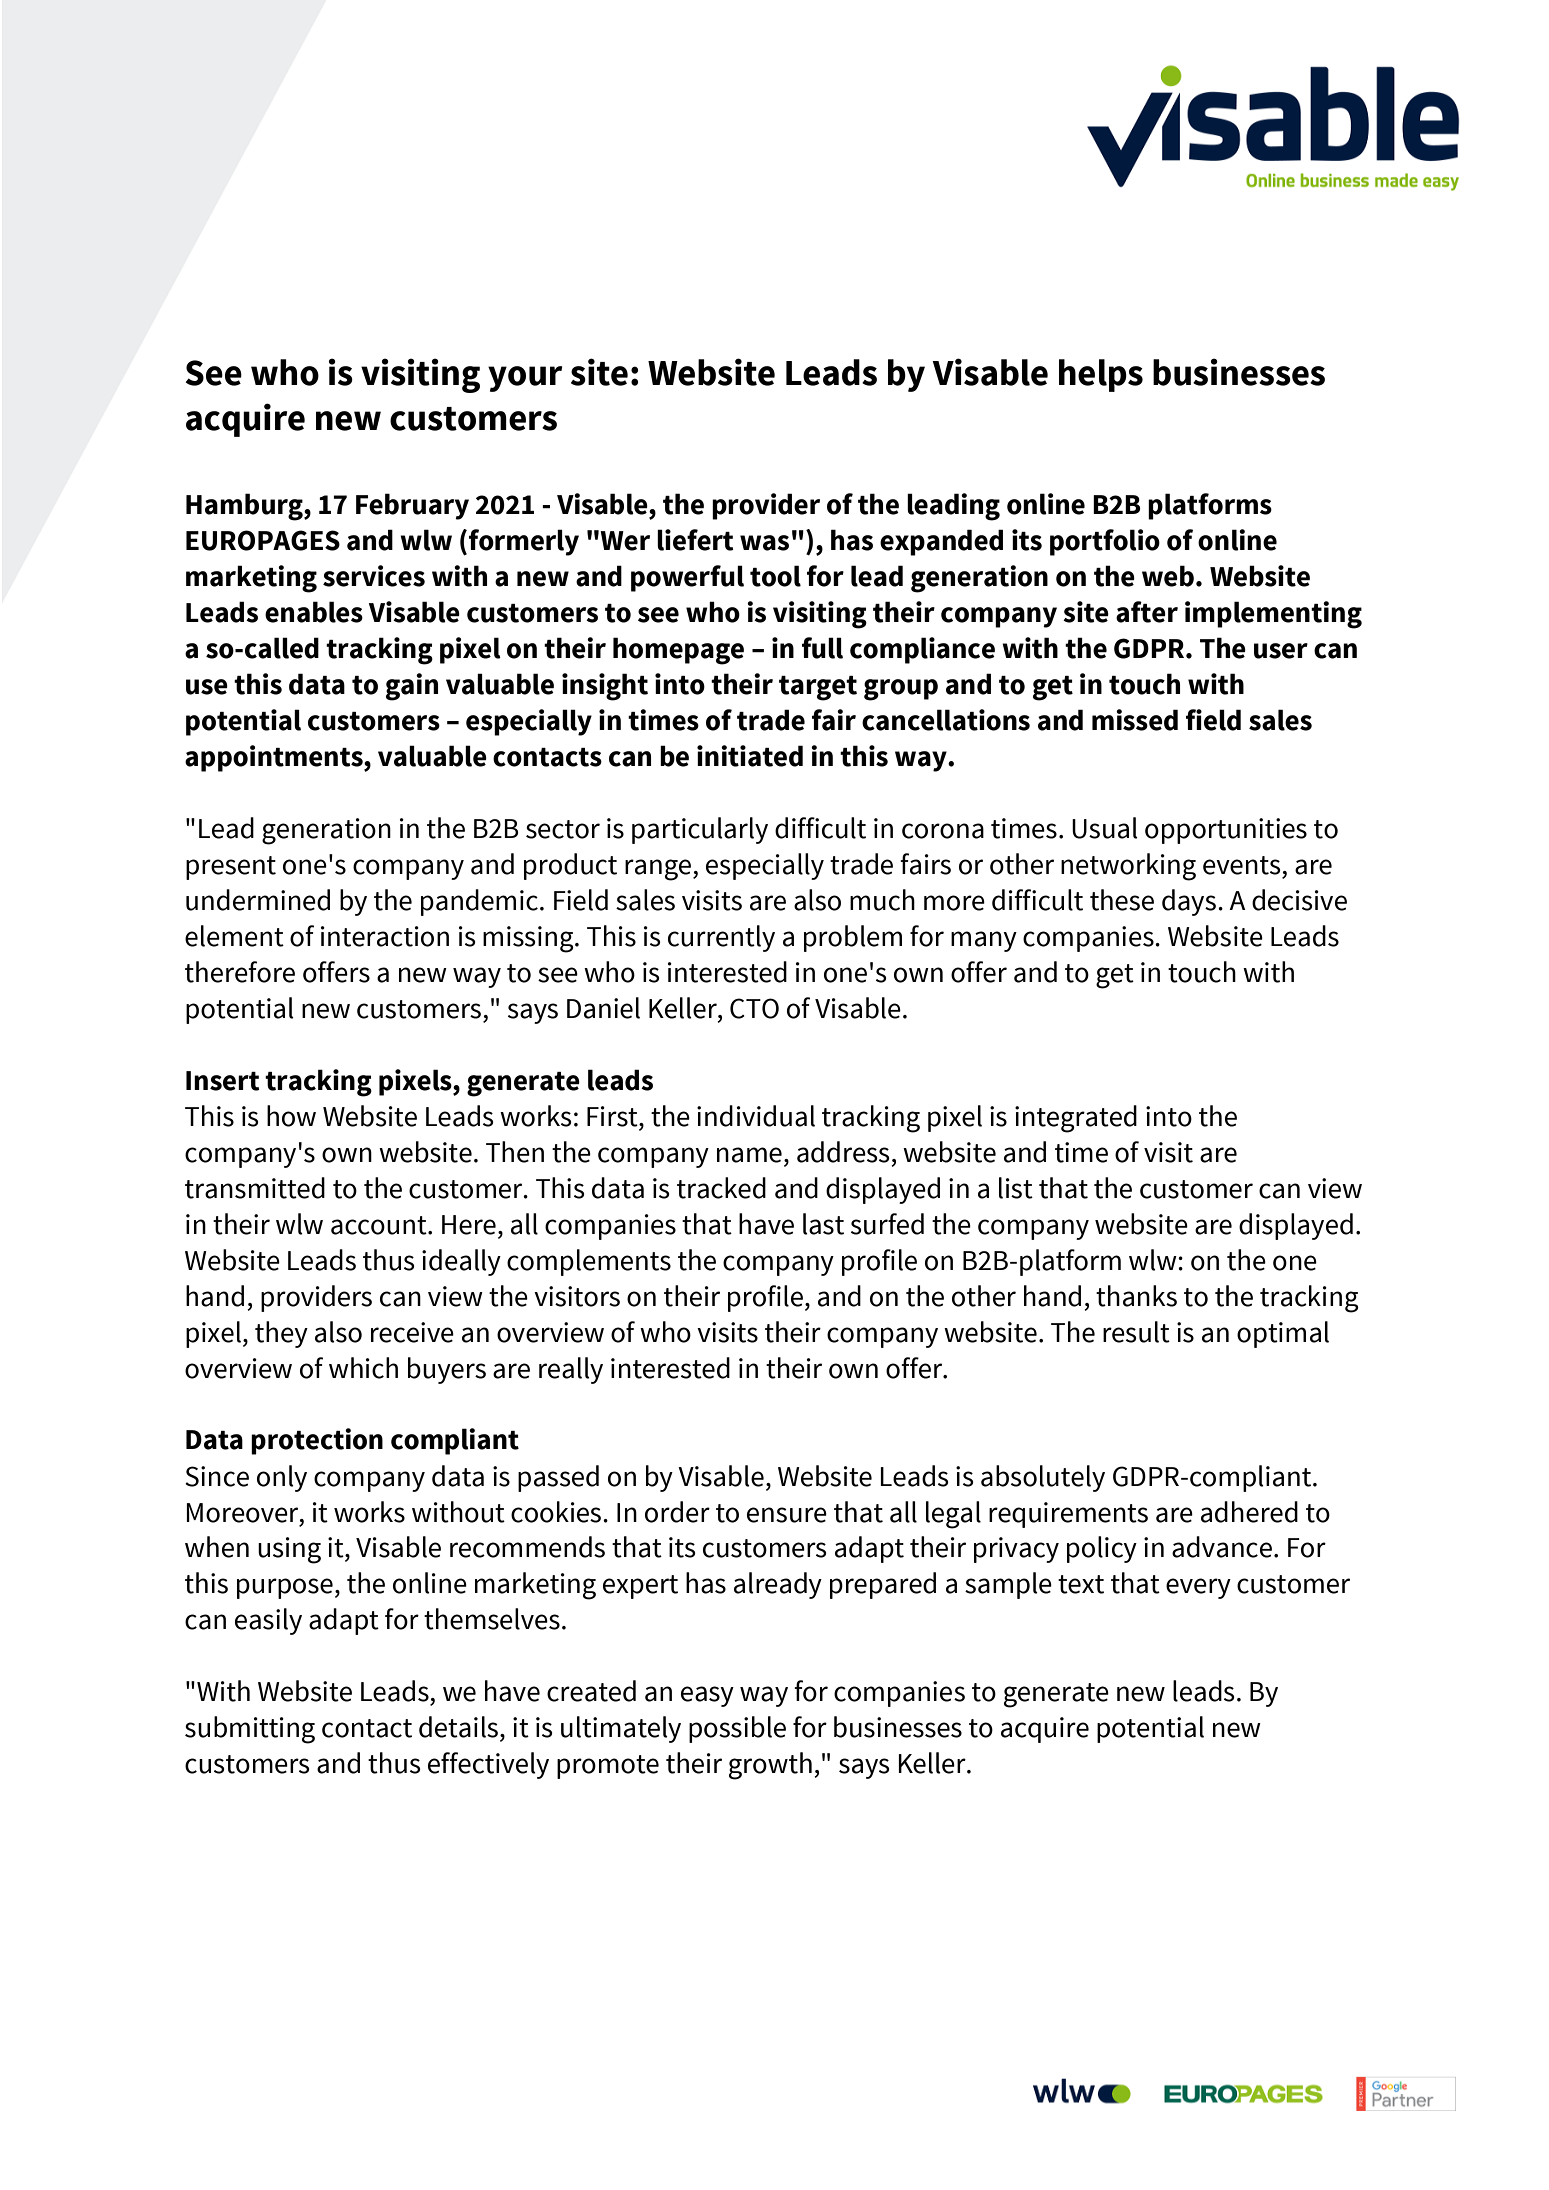 The height and width of the screenshot is (2190, 1549). I want to click on helps, so click(1101, 375).
